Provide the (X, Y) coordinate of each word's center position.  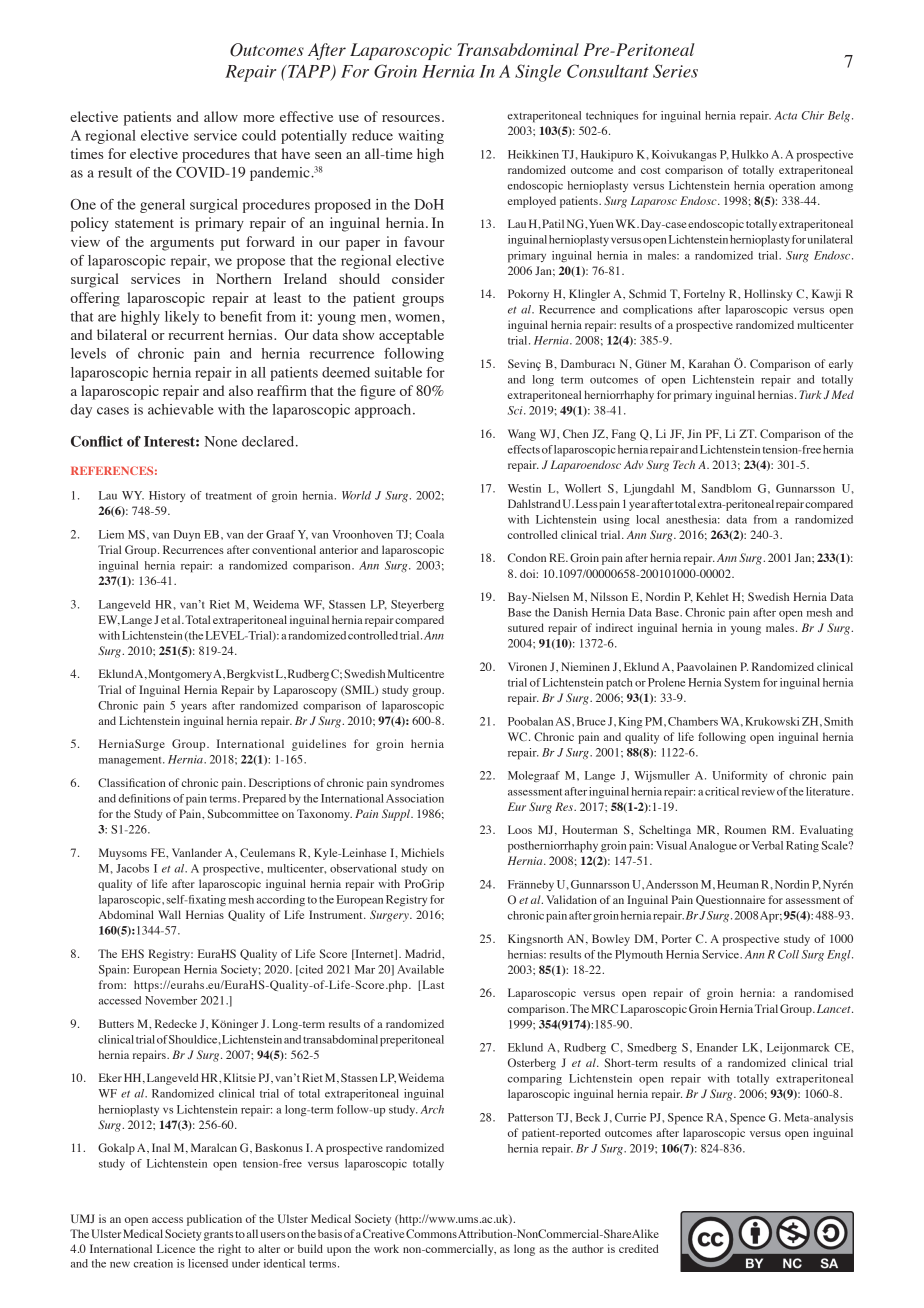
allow (221, 116)
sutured (526, 627)
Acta (785, 115)
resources (411, 118)
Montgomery (180, 675)
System (742, 683)
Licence (176, 1248)
